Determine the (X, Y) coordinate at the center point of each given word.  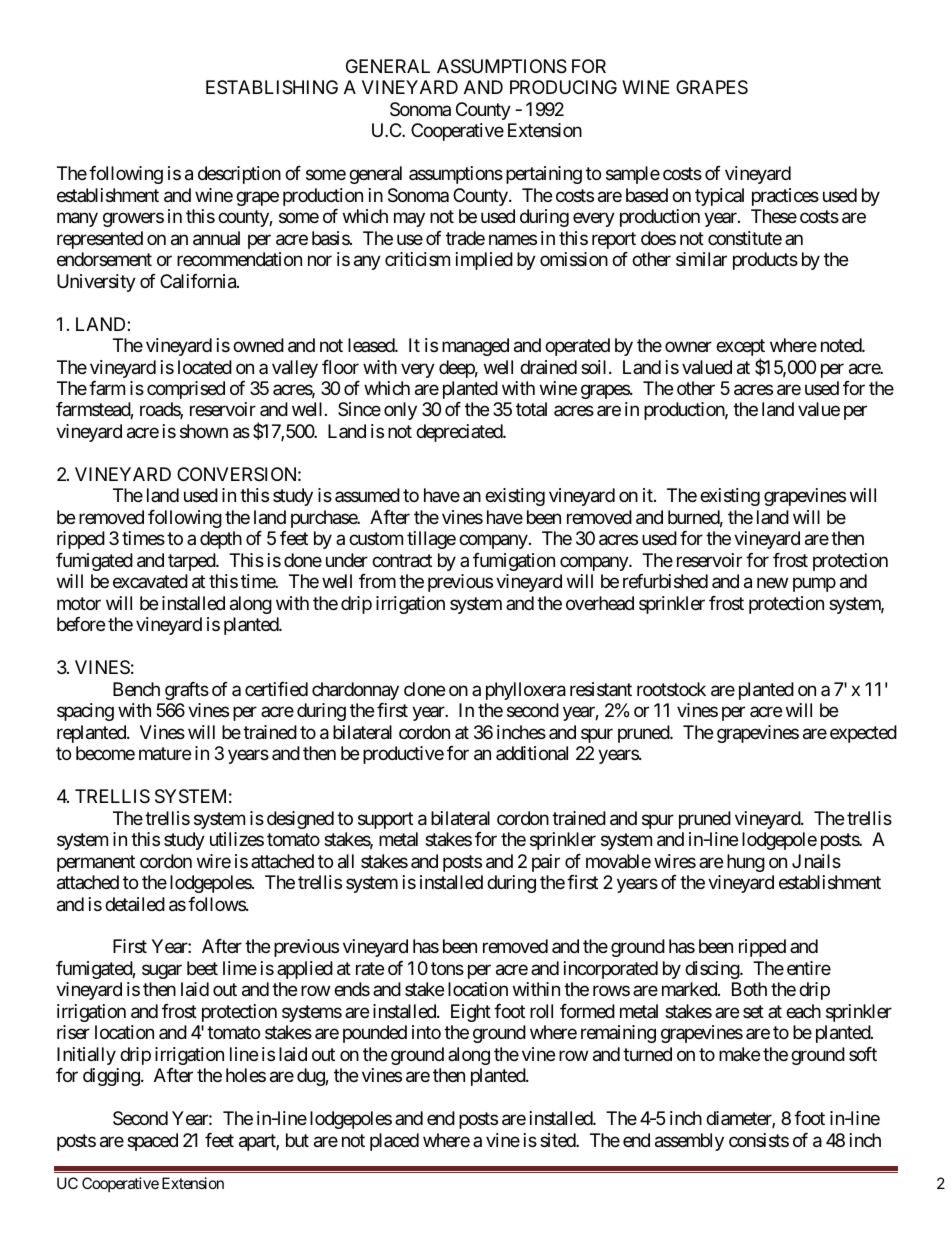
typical (719, 197)
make (739, 1054)
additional (532, 753)
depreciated (460, 433)
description (239, 175)
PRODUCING (563, 87)
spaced (152, 1142)
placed (394, 1142)
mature (165, 754)
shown (204, 431)
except (740, 349)
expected (863, 734)
